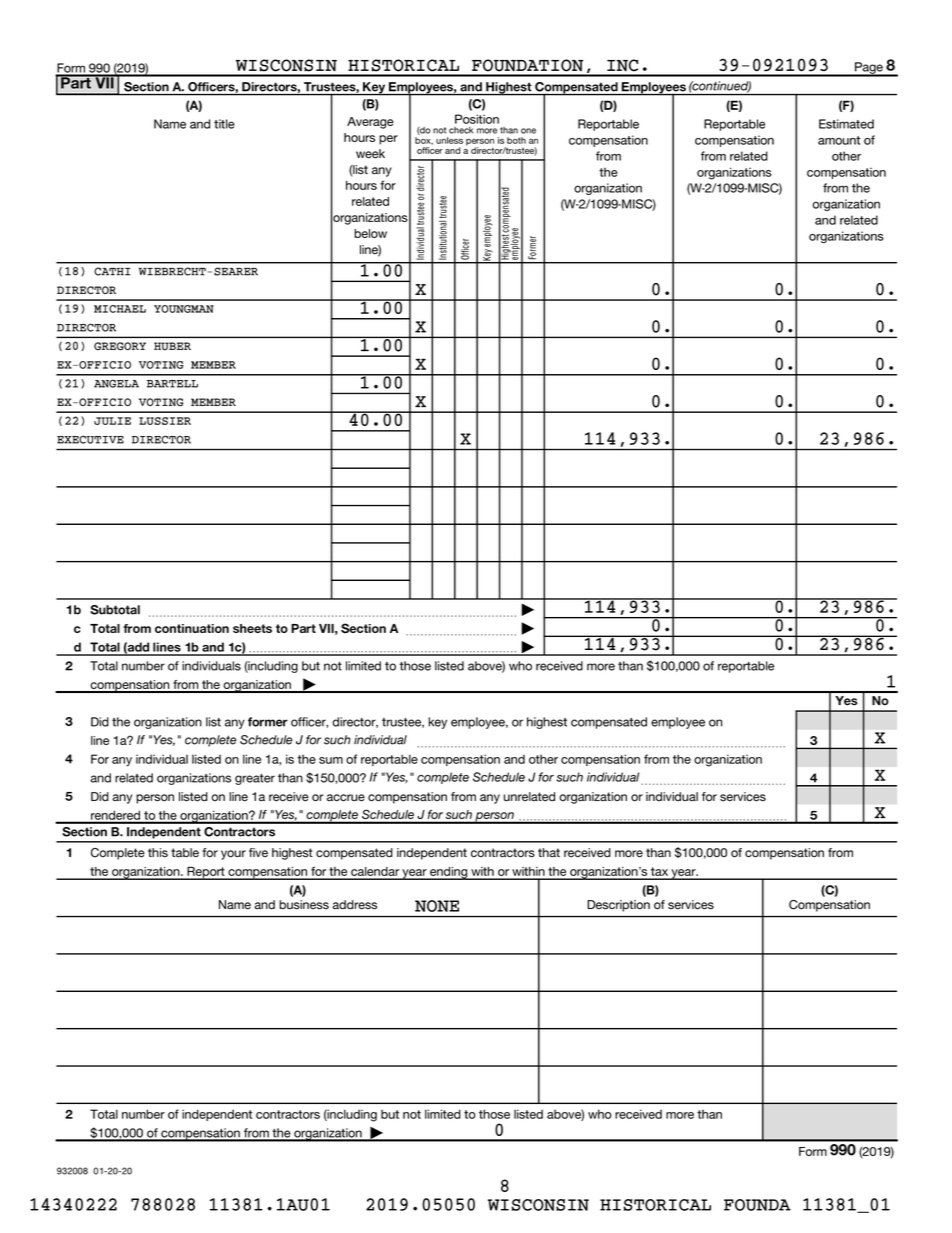 This document has width=952, height=1233. I want to click on Position, so click(477, 119).
